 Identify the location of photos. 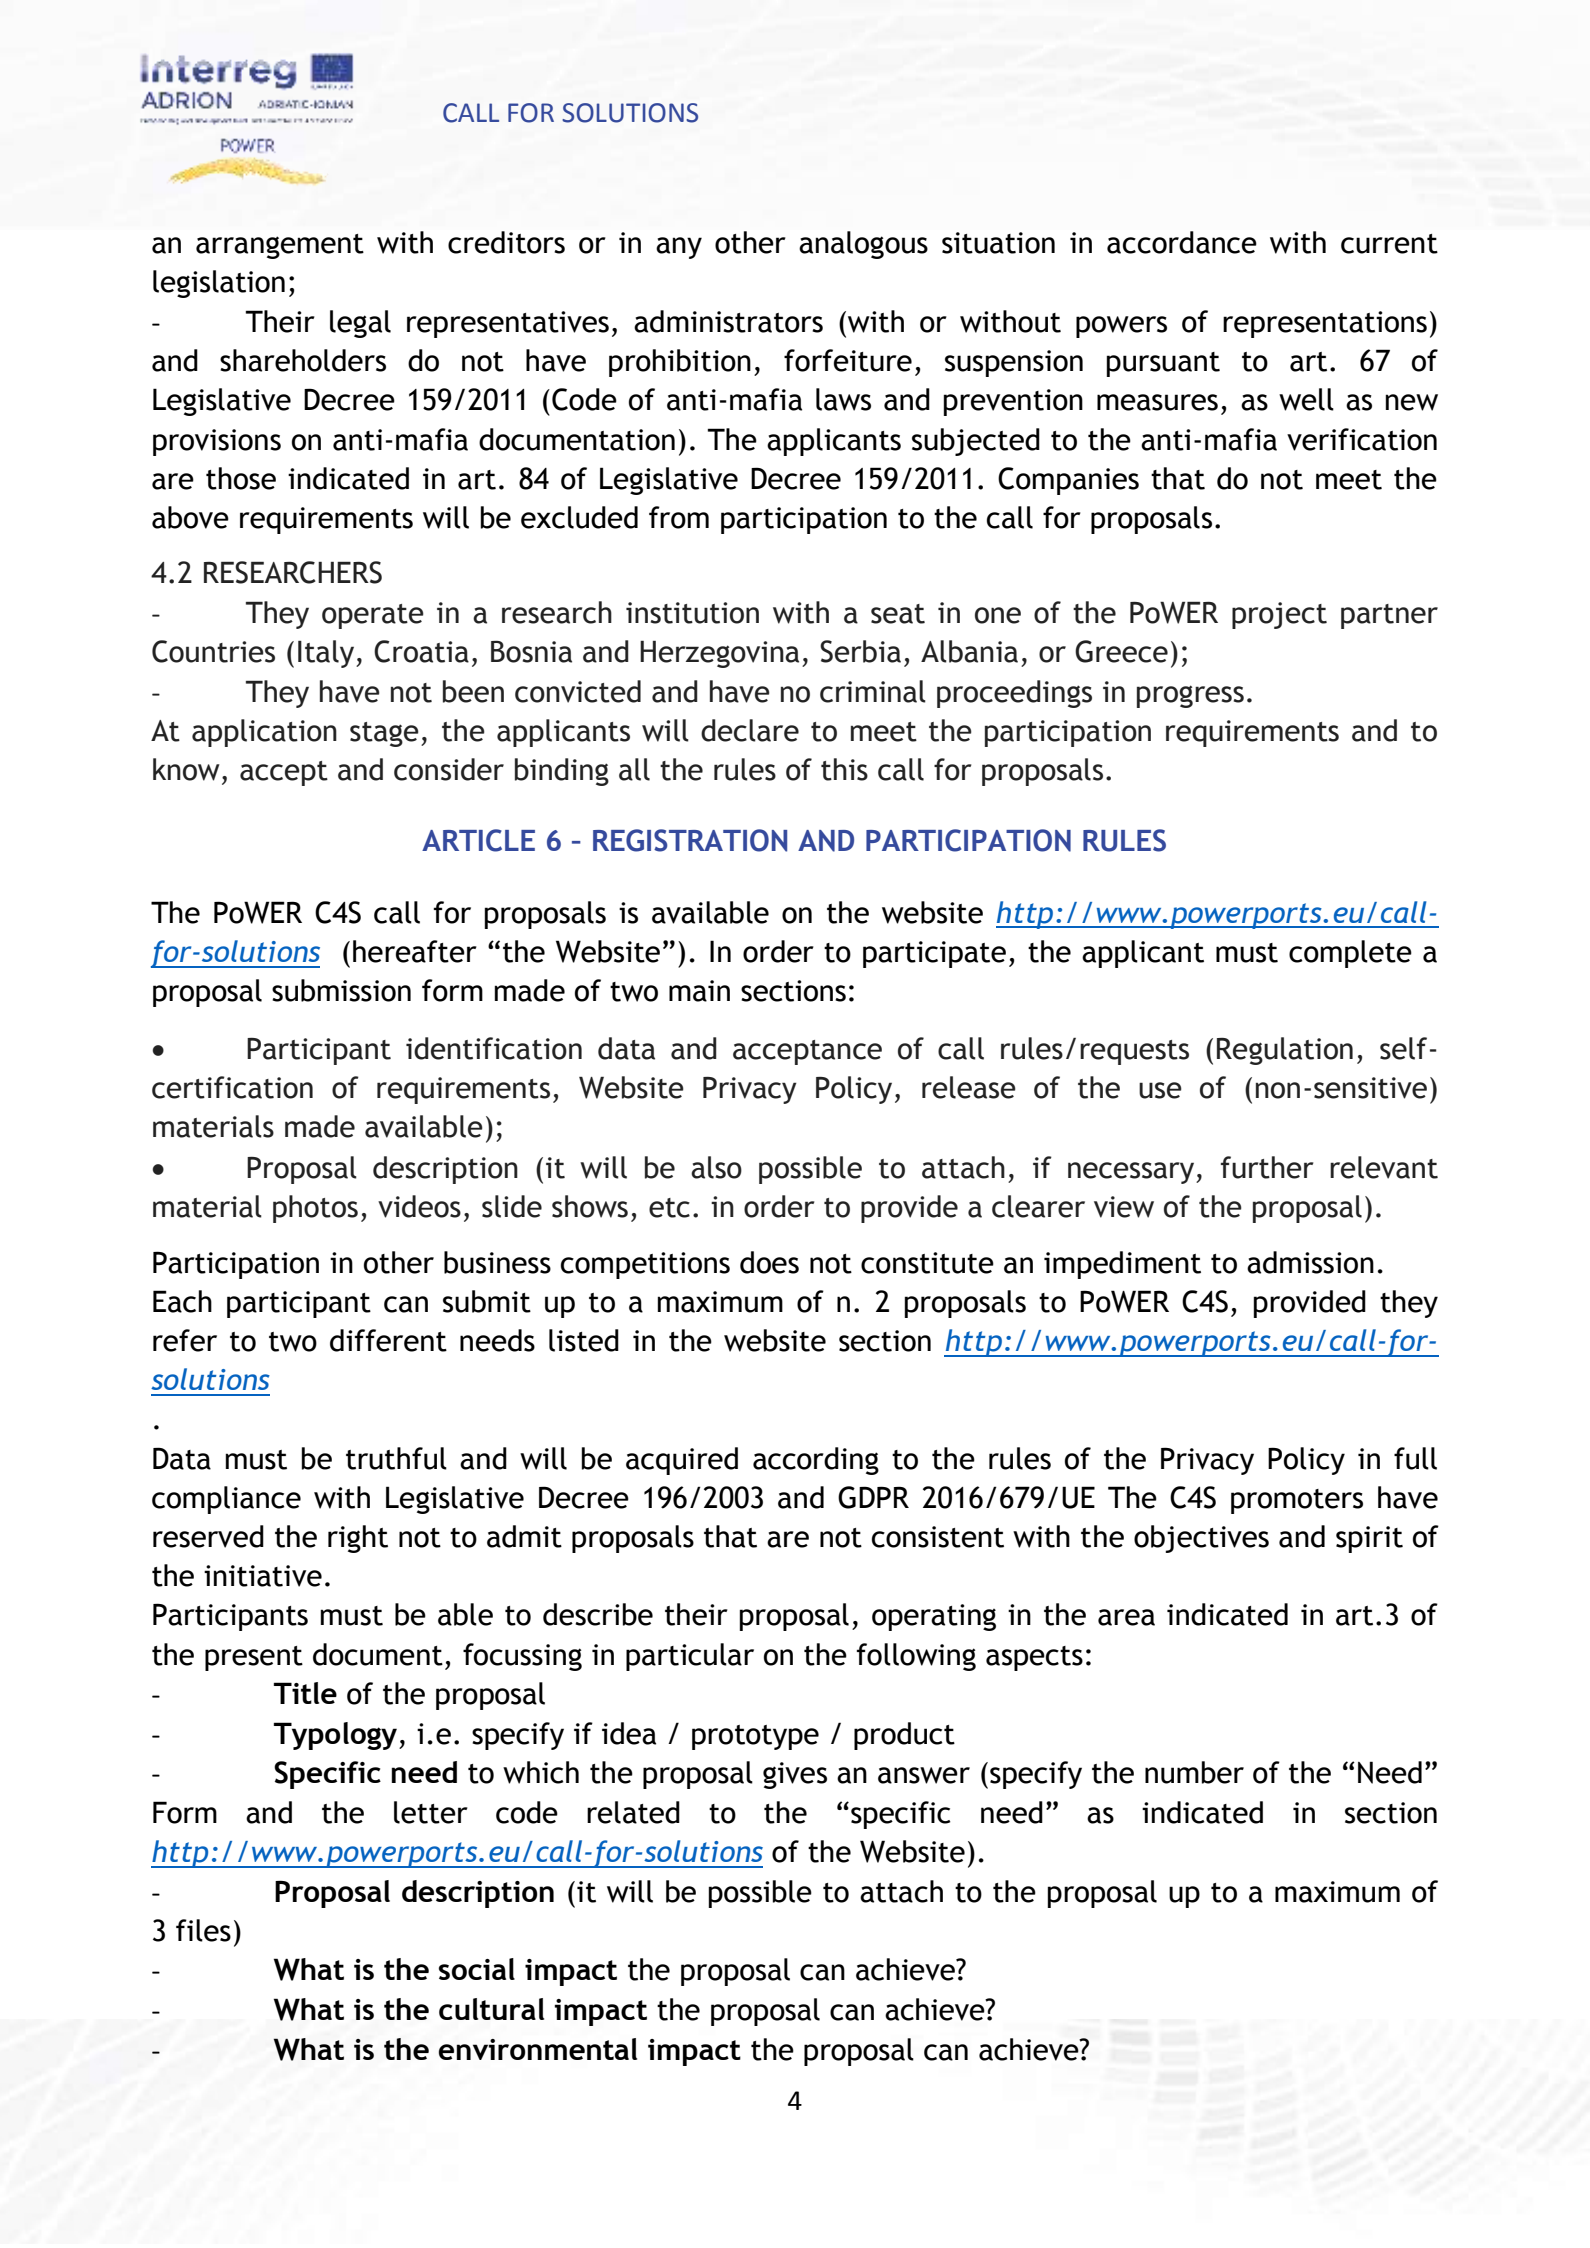
(315, 1209).
